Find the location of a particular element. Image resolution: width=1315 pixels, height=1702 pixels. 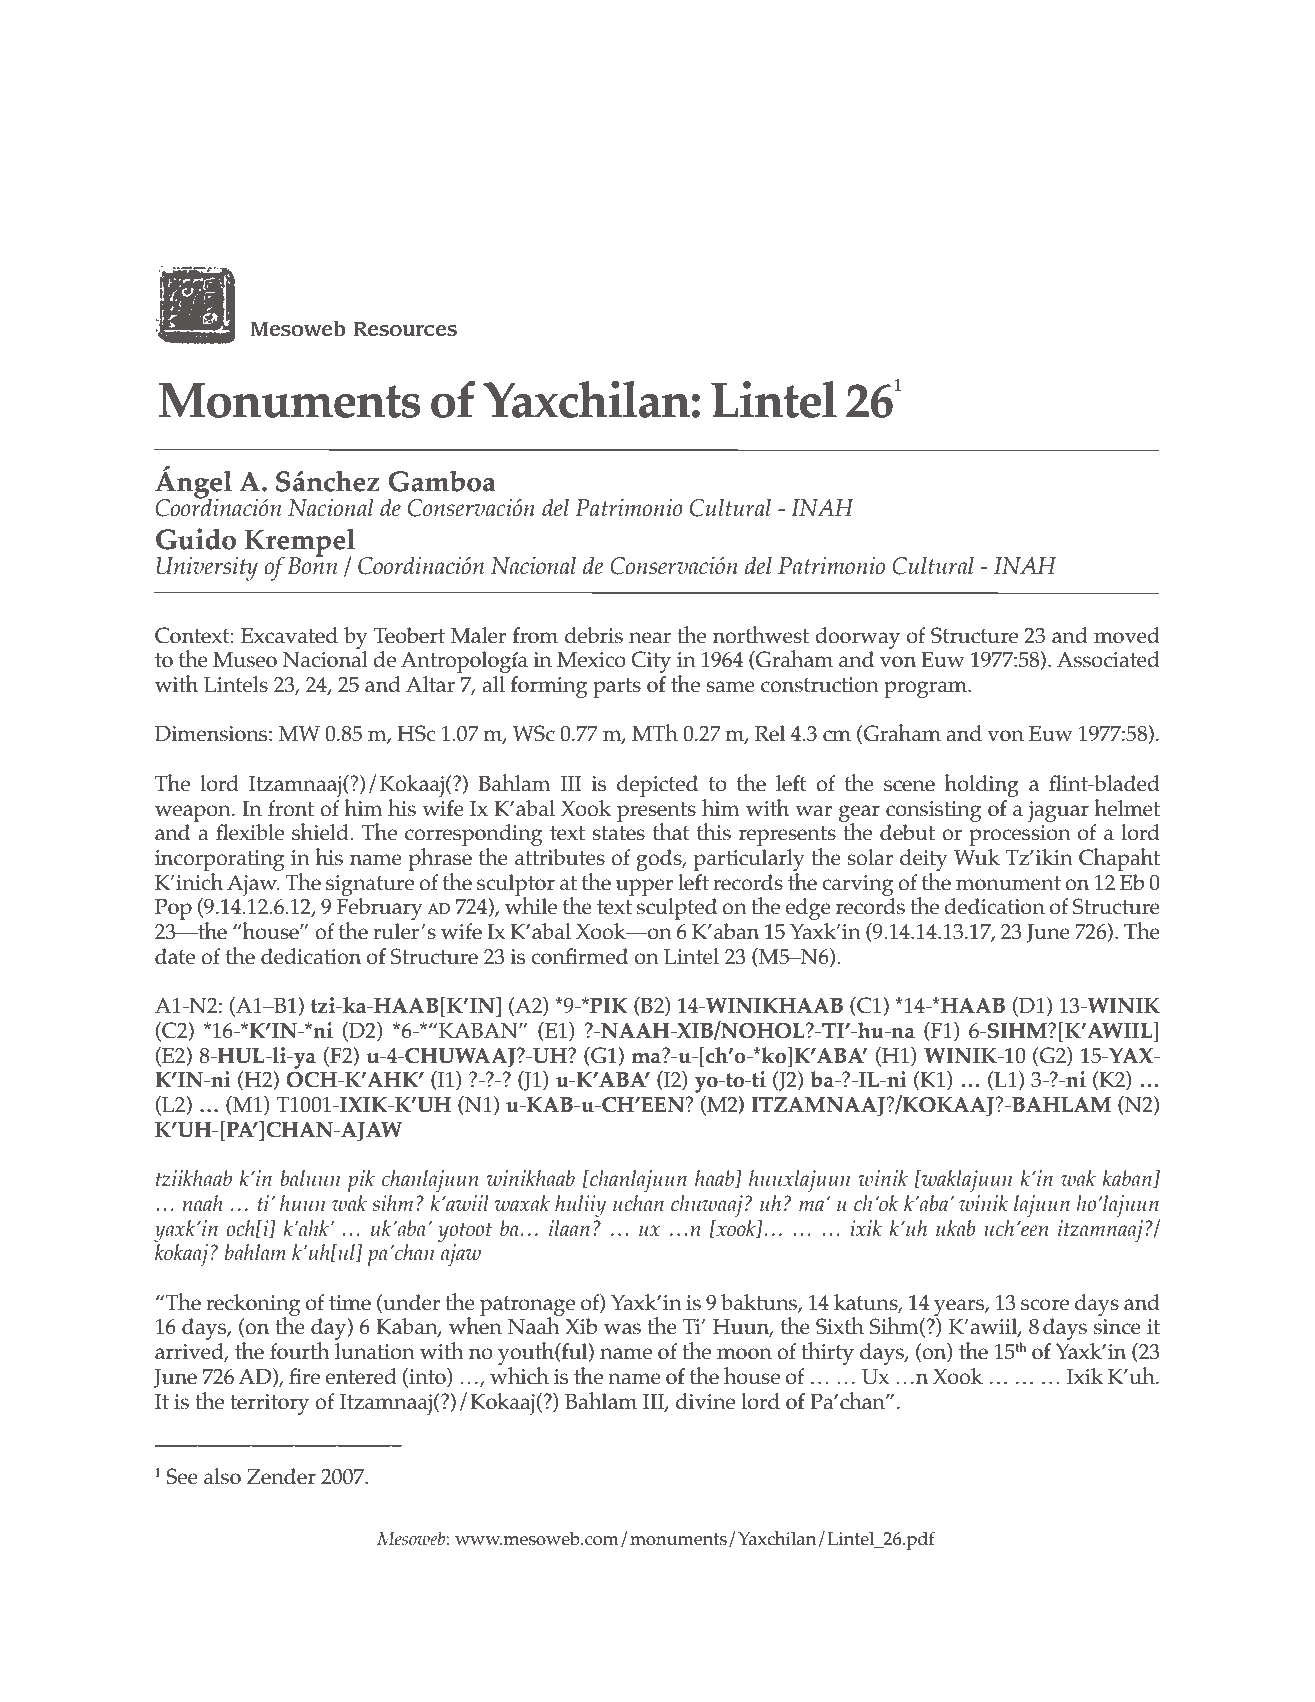

territory is located at coordinates (269, 1404).
